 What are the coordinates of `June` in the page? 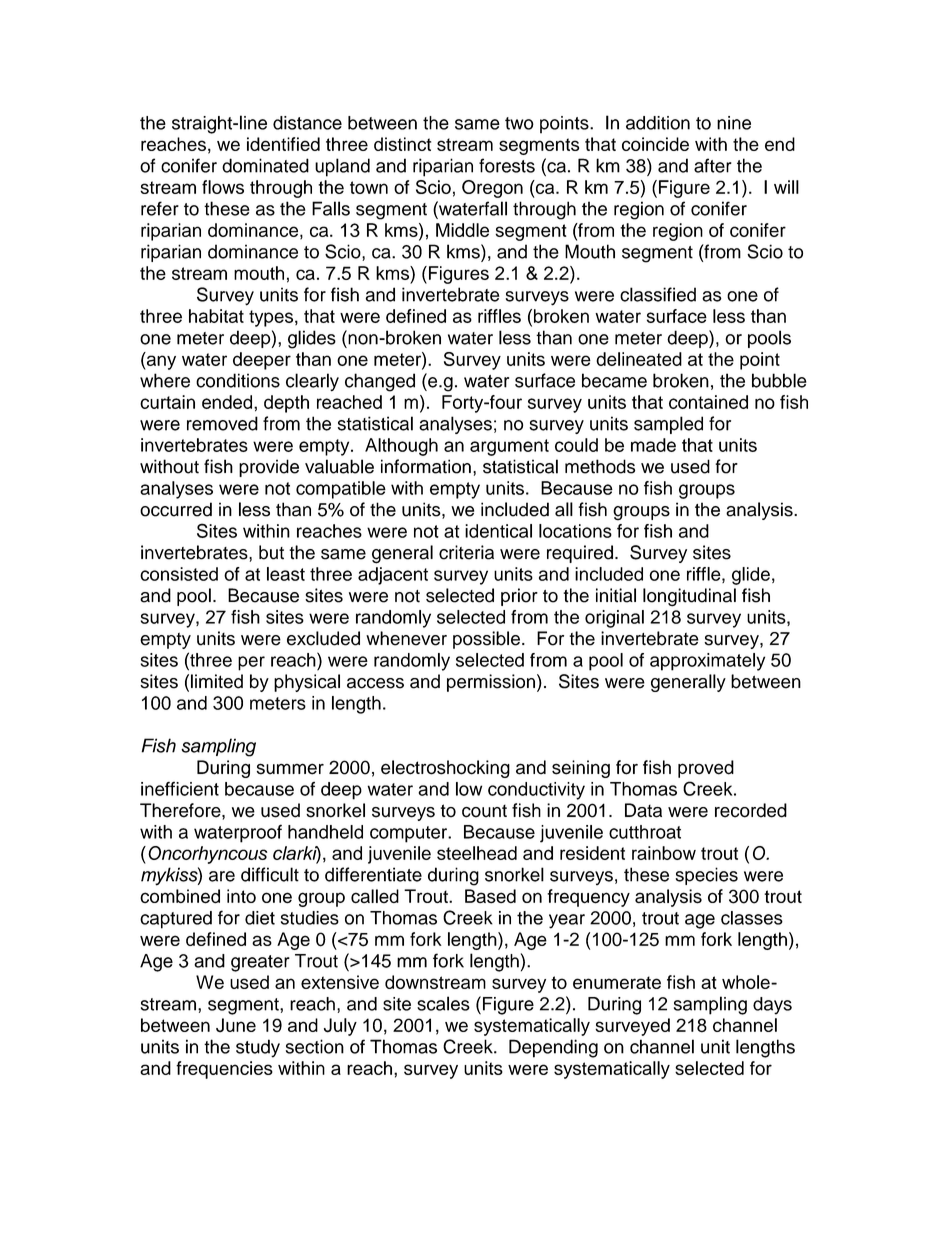 It's located at (236, 1025).
